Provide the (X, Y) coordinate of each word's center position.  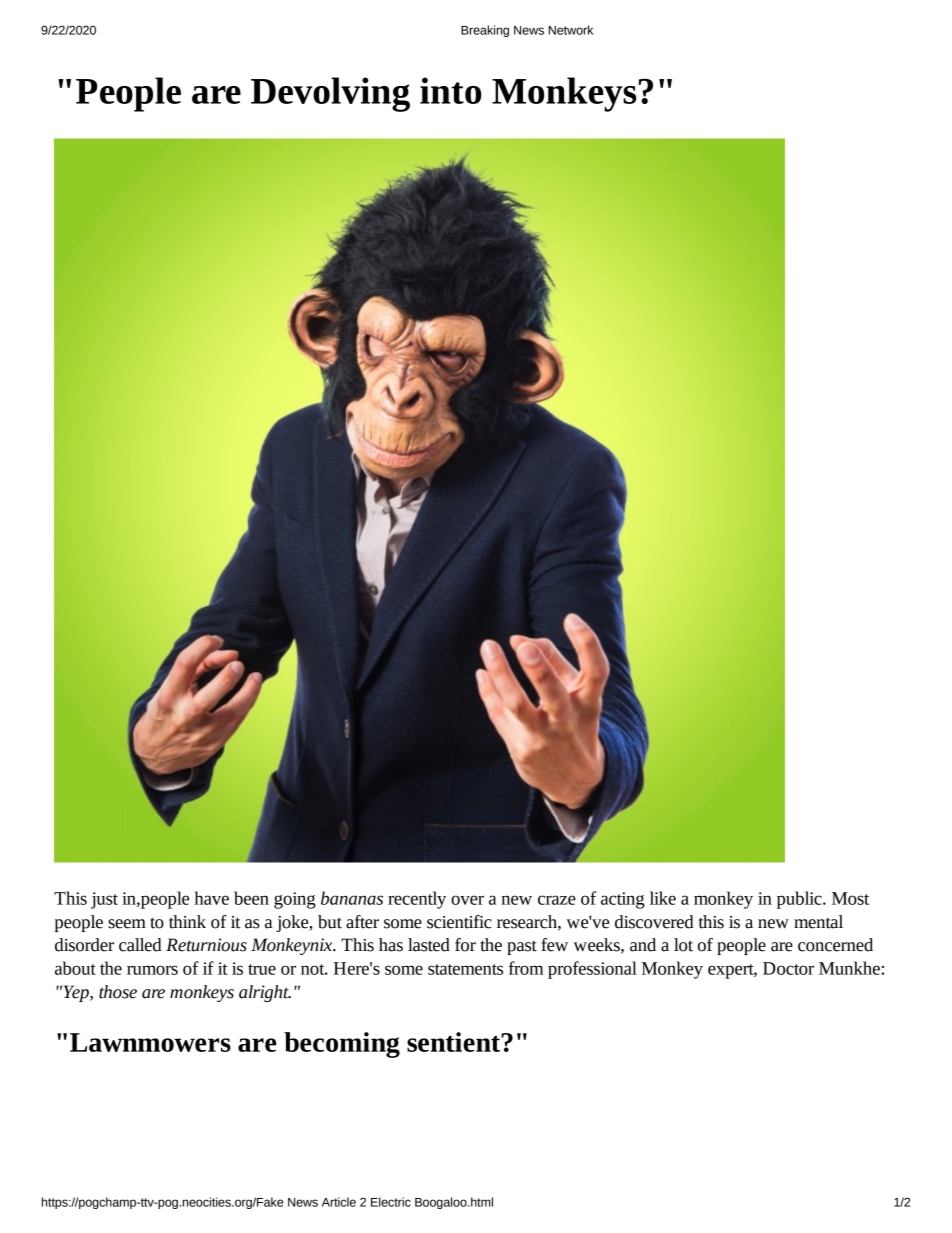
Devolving (330, 94)
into (450, 90)
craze (557, 900)
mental (818, 922)
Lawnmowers (150, 1042)
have (212, 898)
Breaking (485, 31)
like (663, 898)
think (187, 922)
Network (571, 30)
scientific (459, 922)
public (800, 900)
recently (417, 900)
